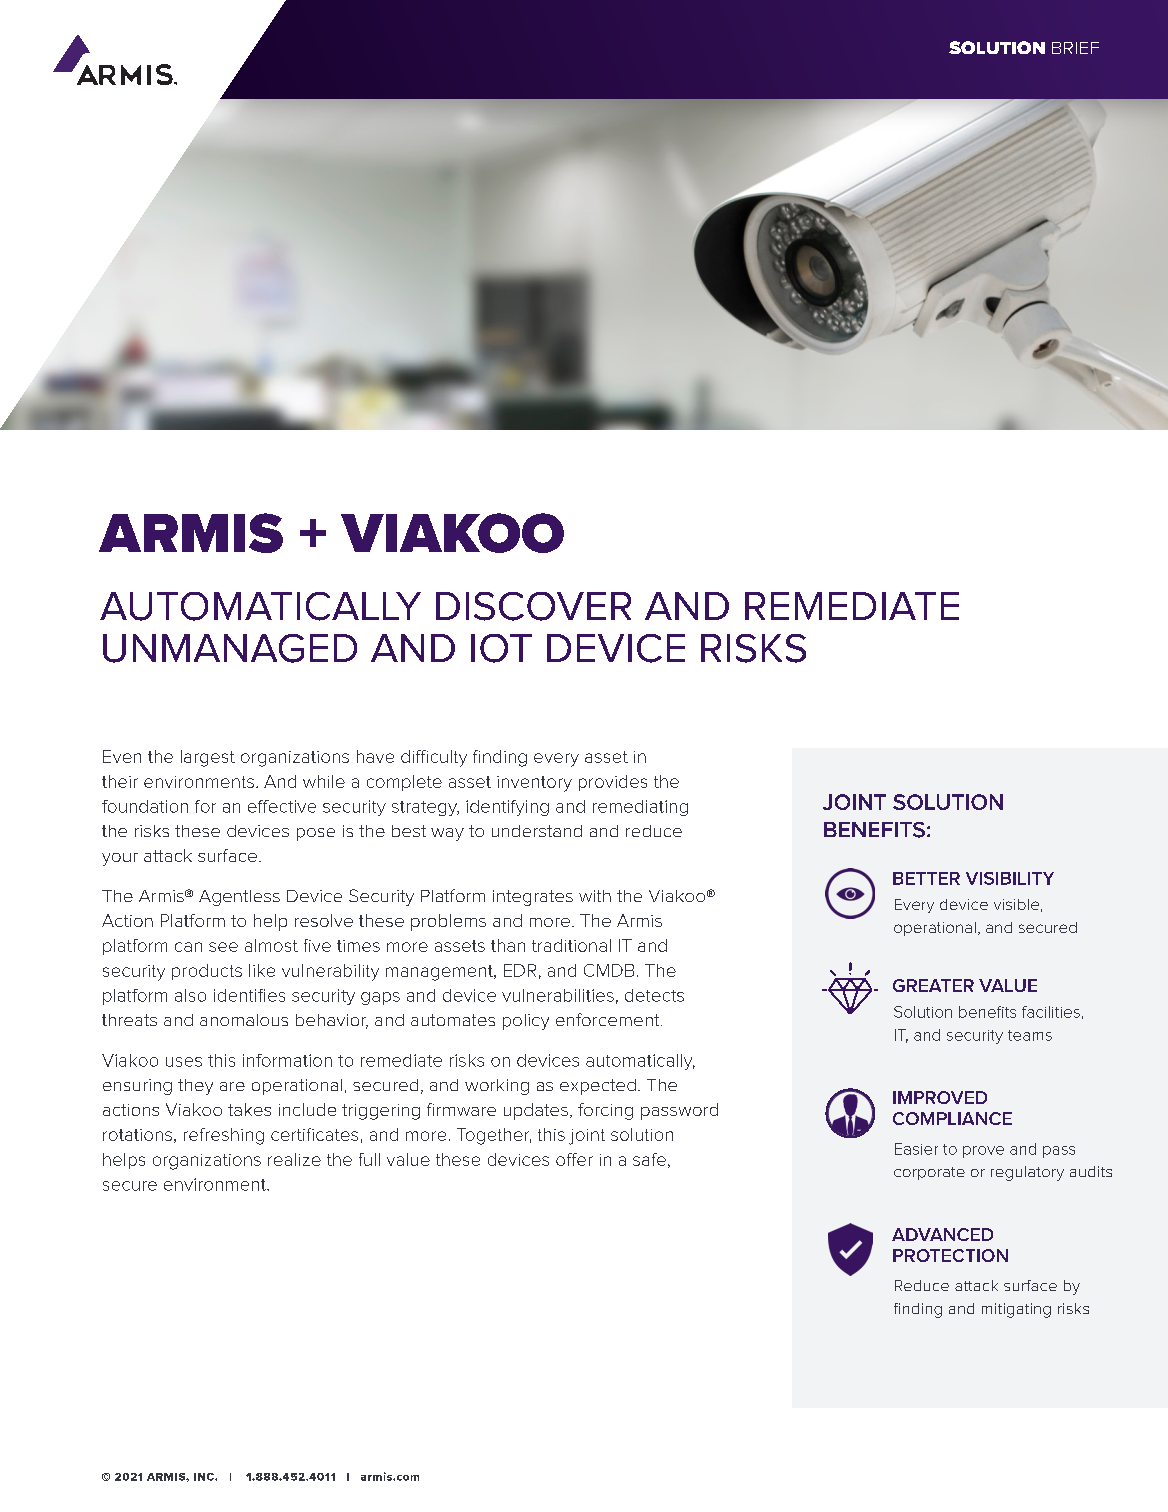 The image size is (1168, 1512). I want to click on difficulty, so click(434, 758).
